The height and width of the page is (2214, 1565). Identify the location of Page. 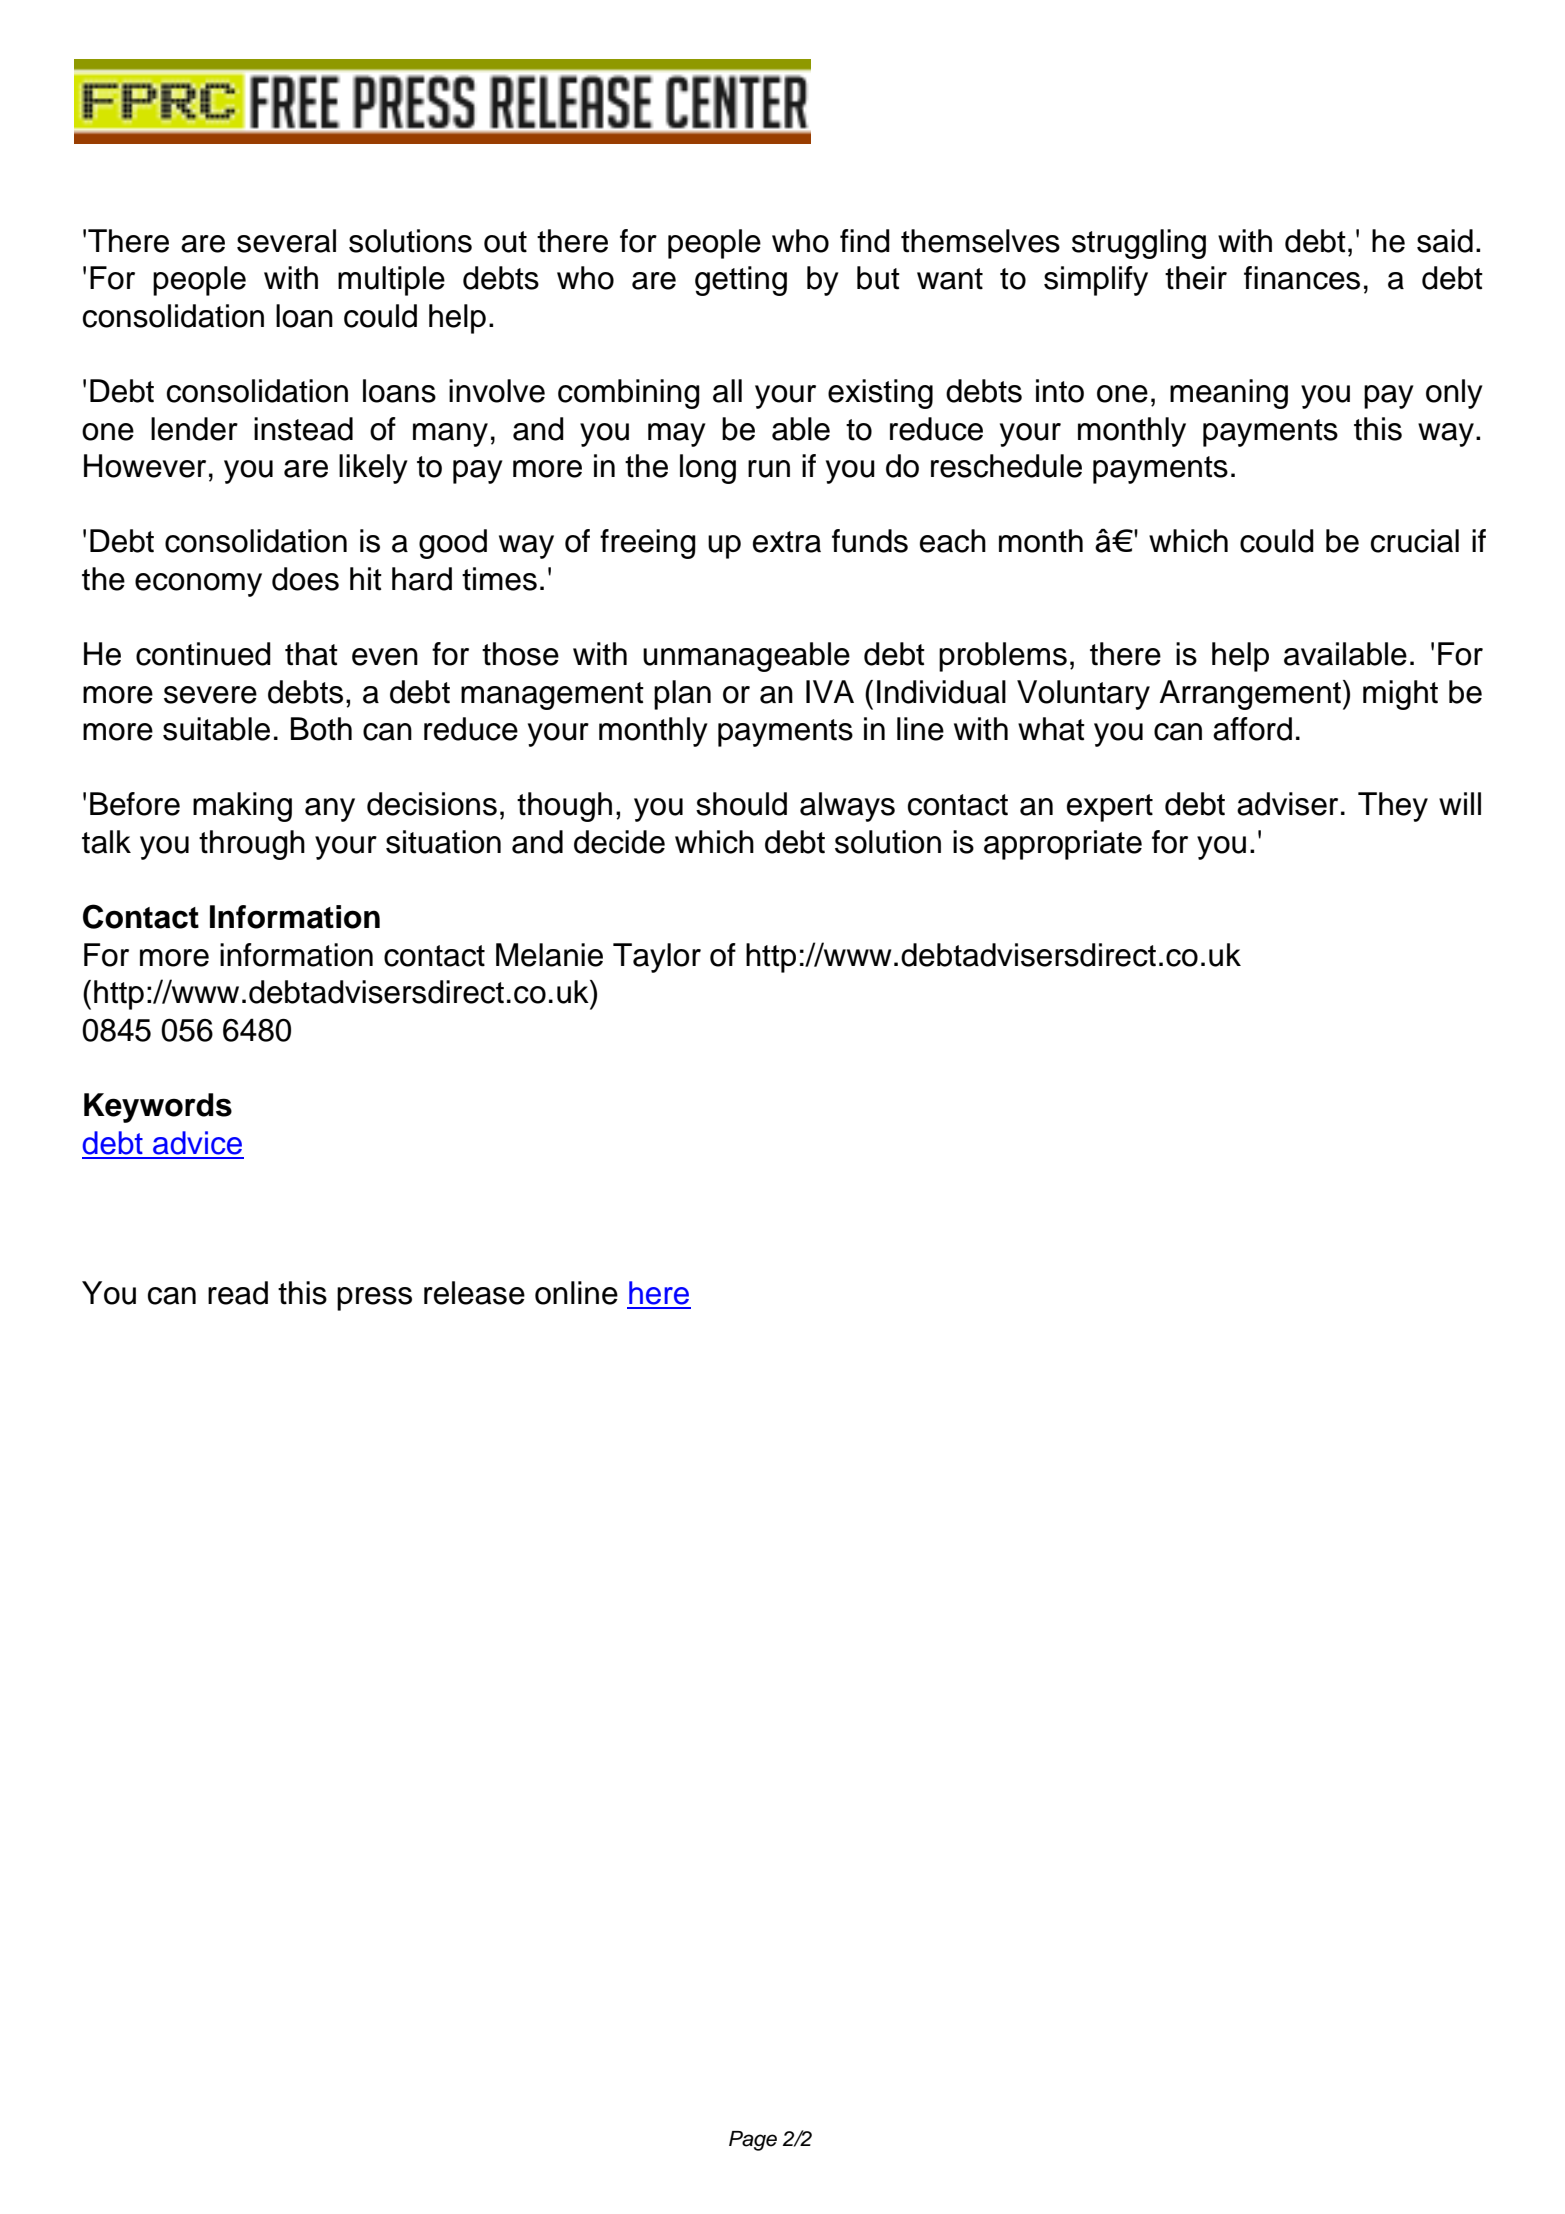
(753, 2141).
